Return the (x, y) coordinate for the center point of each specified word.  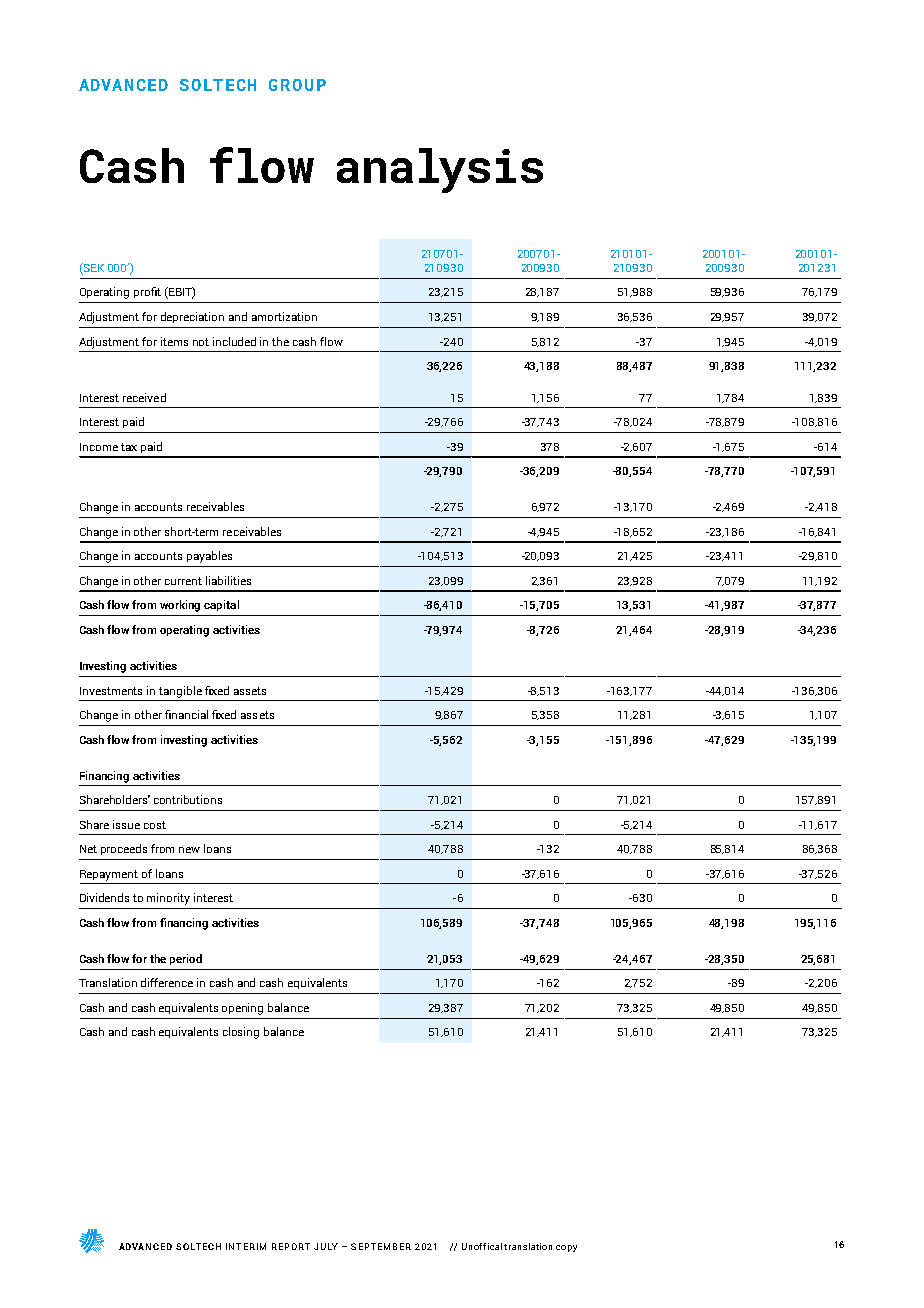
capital (221, 605)
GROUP (297, 85)
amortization (284, 316)
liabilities (228, 580)
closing (241, 1033)
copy (566, 1248)
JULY (326, 1246)
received (144, 397)
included (234, 341)
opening (242, 1009)
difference (167, 982)
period (186, 959)
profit (147, 292)
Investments (111, 691)
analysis (440, 170)
